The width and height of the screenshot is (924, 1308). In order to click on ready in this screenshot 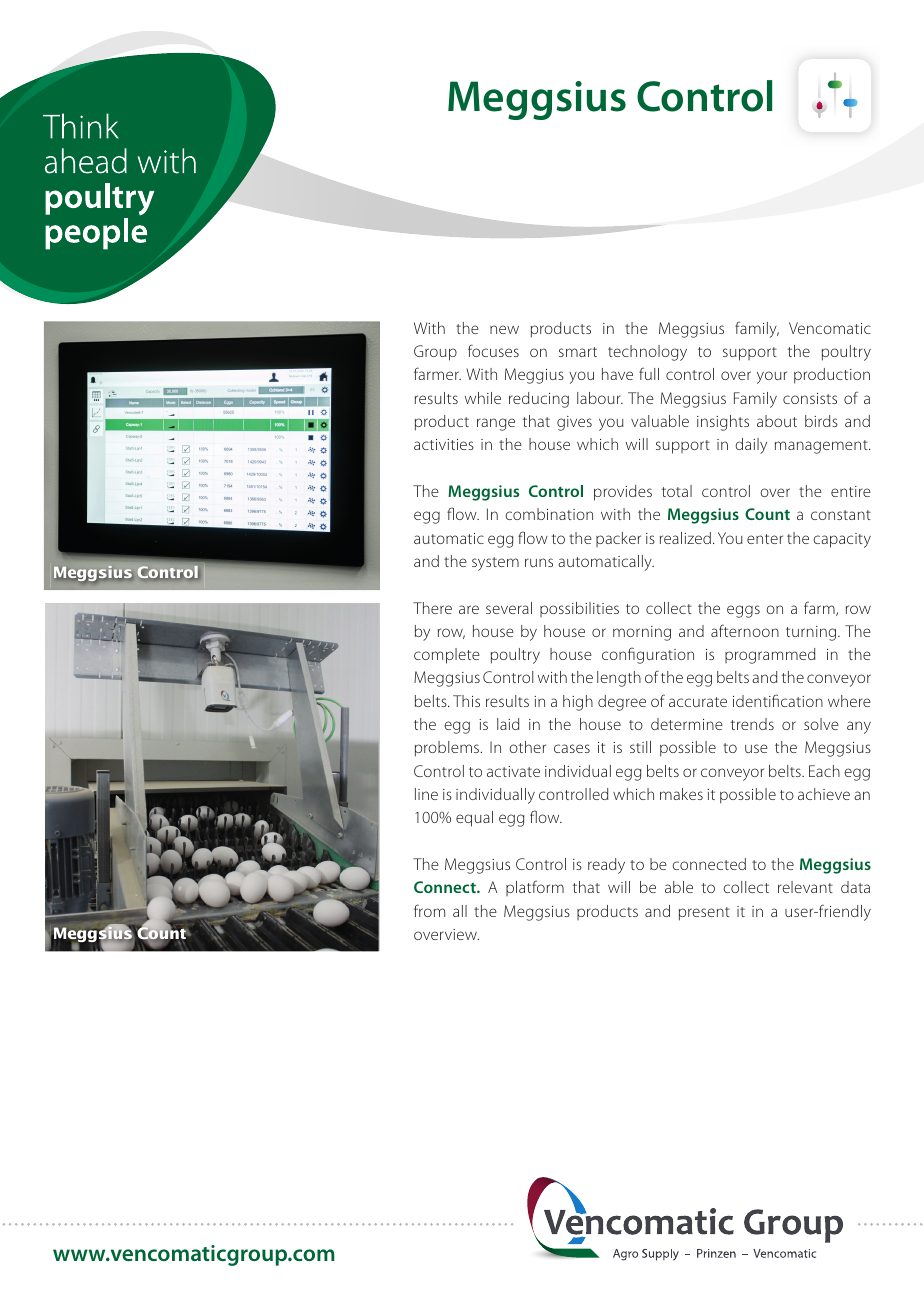, I will do `click(606, 866)`.
